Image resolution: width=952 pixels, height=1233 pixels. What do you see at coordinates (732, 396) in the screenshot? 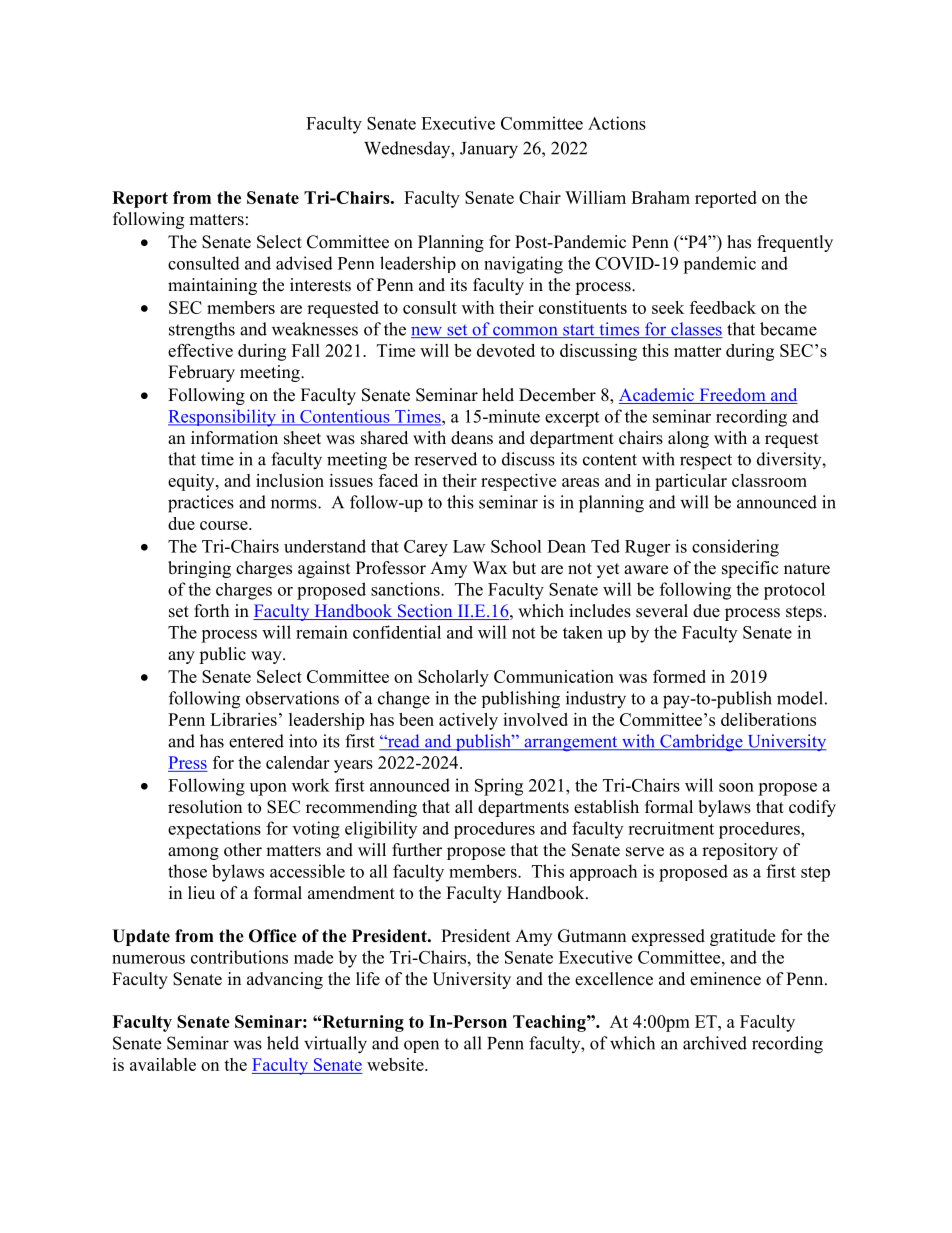
I see `Freedom` at bounding box center [732, 396].
